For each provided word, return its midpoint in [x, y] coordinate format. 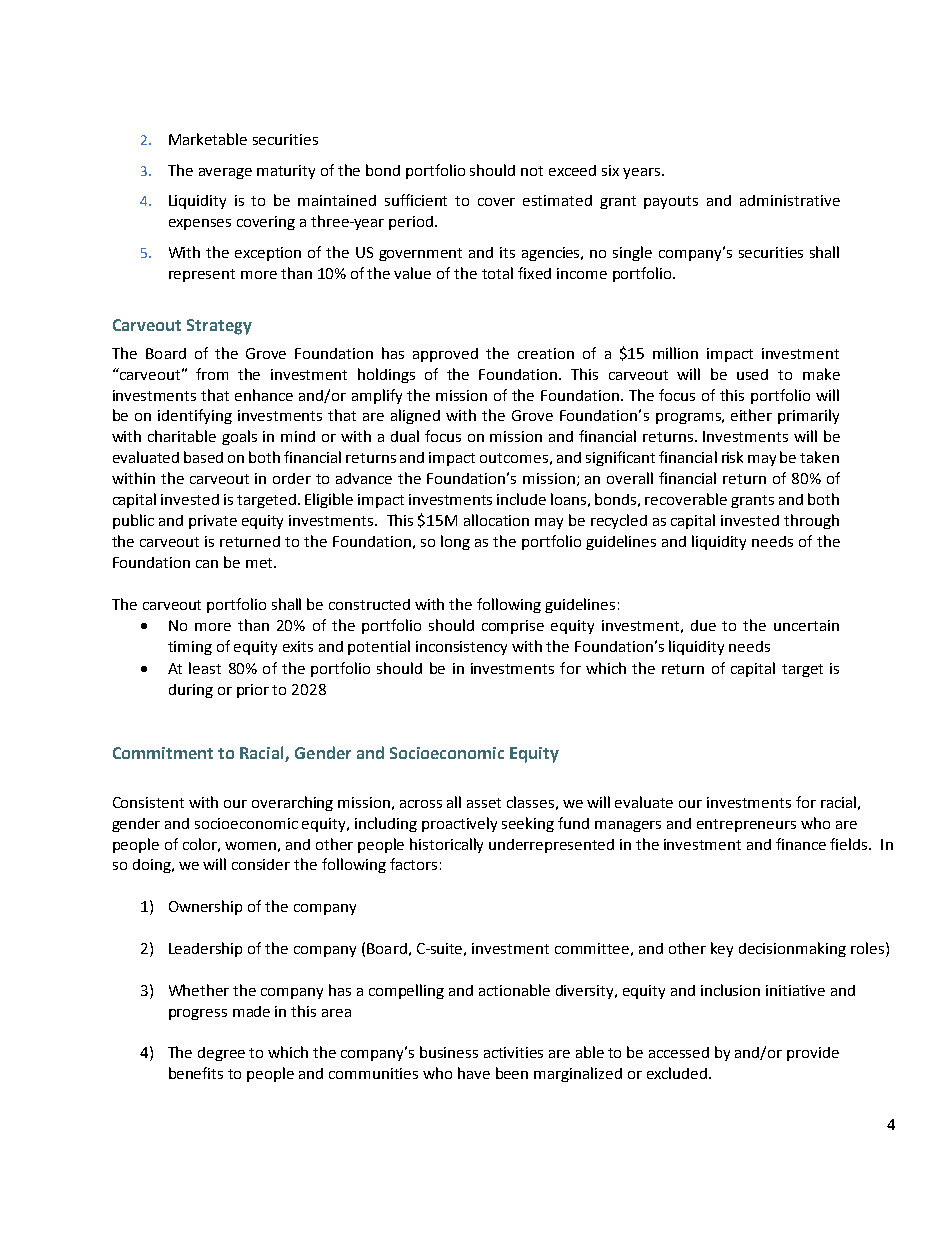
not [532, 171]
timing [190, 648]
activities [513, 1052]
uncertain [806, 625]
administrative [790, 200]
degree [221, 1054]
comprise [513, 627]
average [225, 173]
